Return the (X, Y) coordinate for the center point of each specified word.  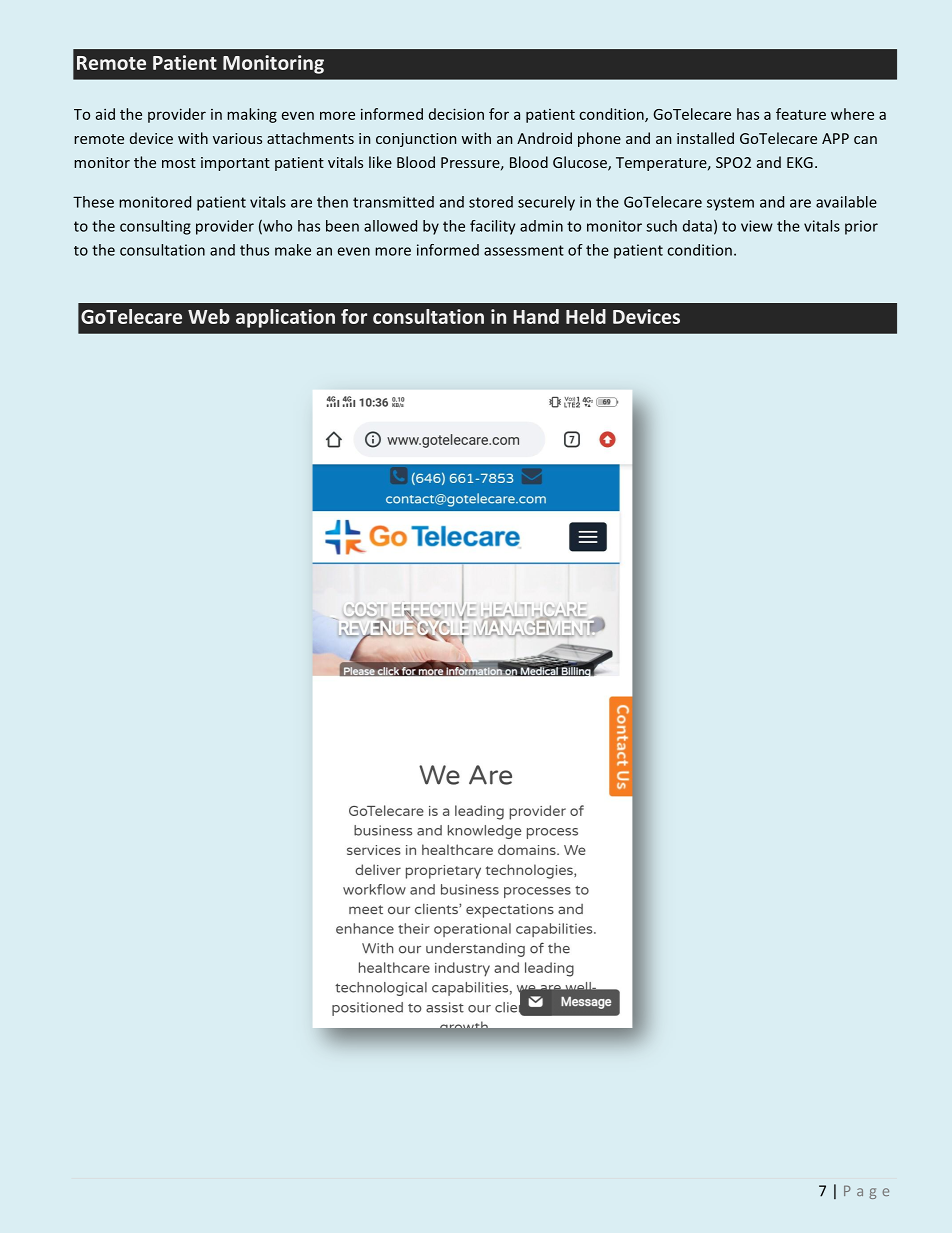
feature (801, 114)
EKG (800, 162)
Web (209, 316)
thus (254, 250)
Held (586, 316)
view (757, 226)
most (179, 163)
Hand (536, 316)
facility (492, 227)
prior (861, 227)
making (252, 115)
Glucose (581, 163)
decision (456, 114)
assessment (524, 250)
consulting (155, 227)
